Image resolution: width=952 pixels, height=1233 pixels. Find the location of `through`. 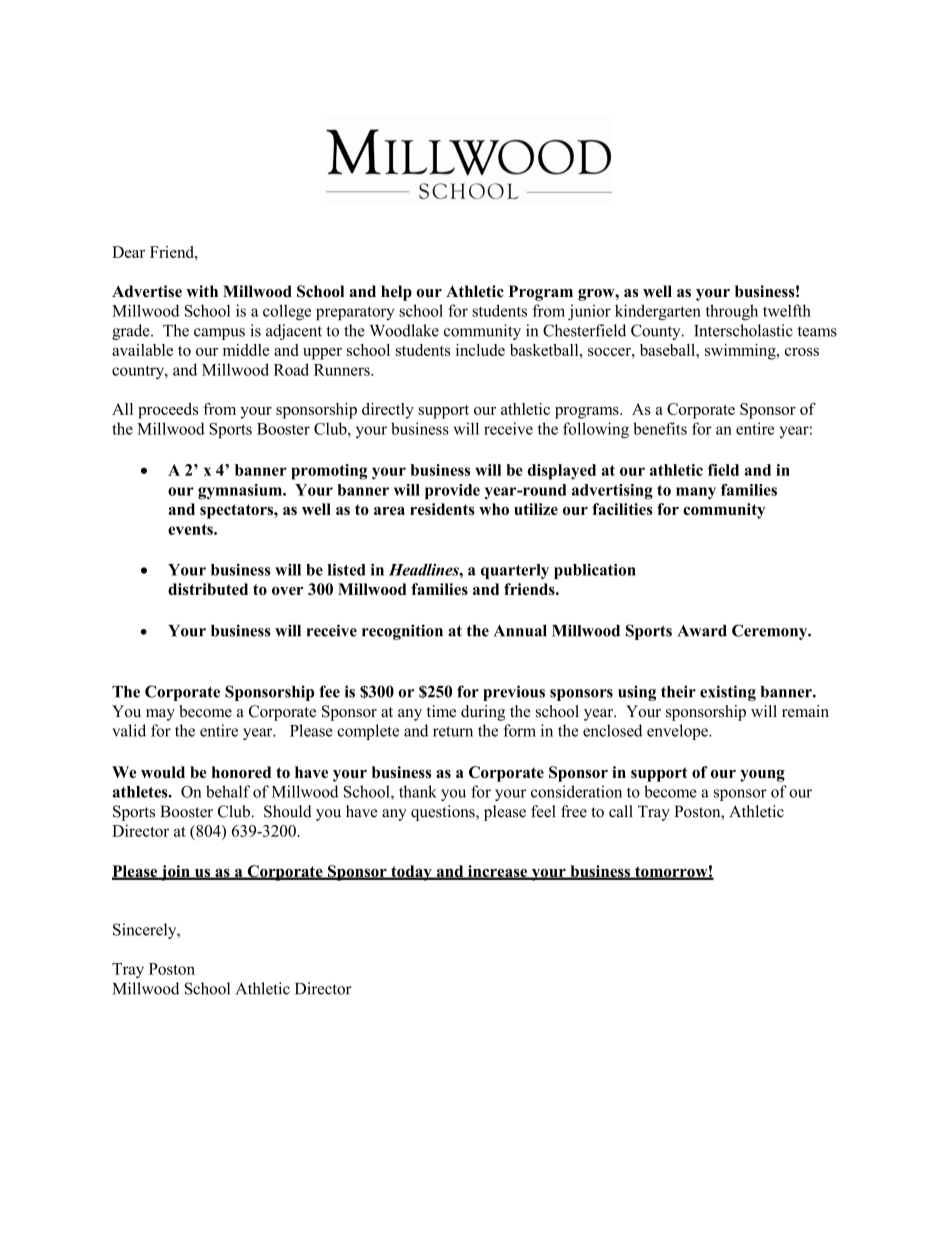

through is located at coordinates (732, 312).
